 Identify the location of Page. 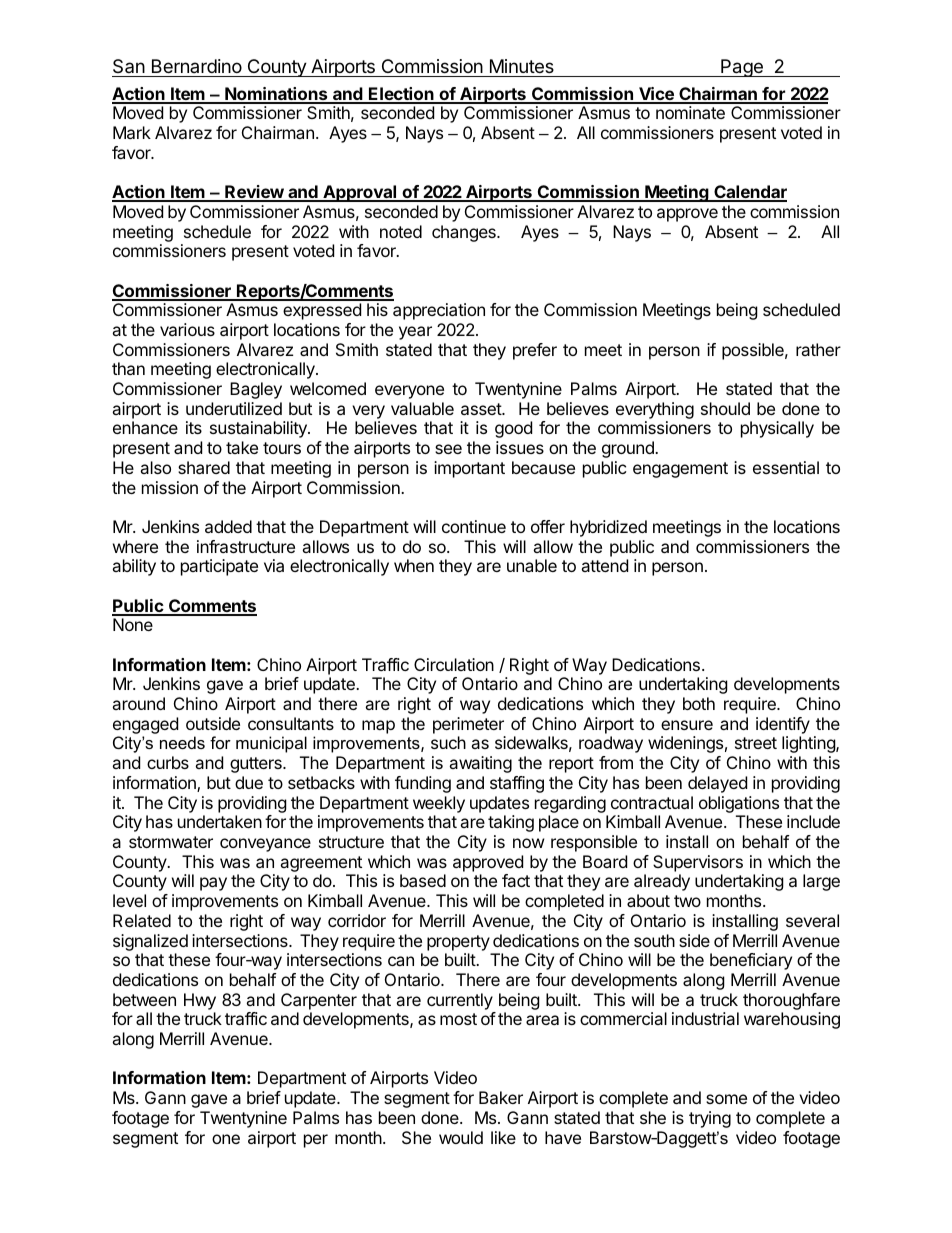
(742, 68).
